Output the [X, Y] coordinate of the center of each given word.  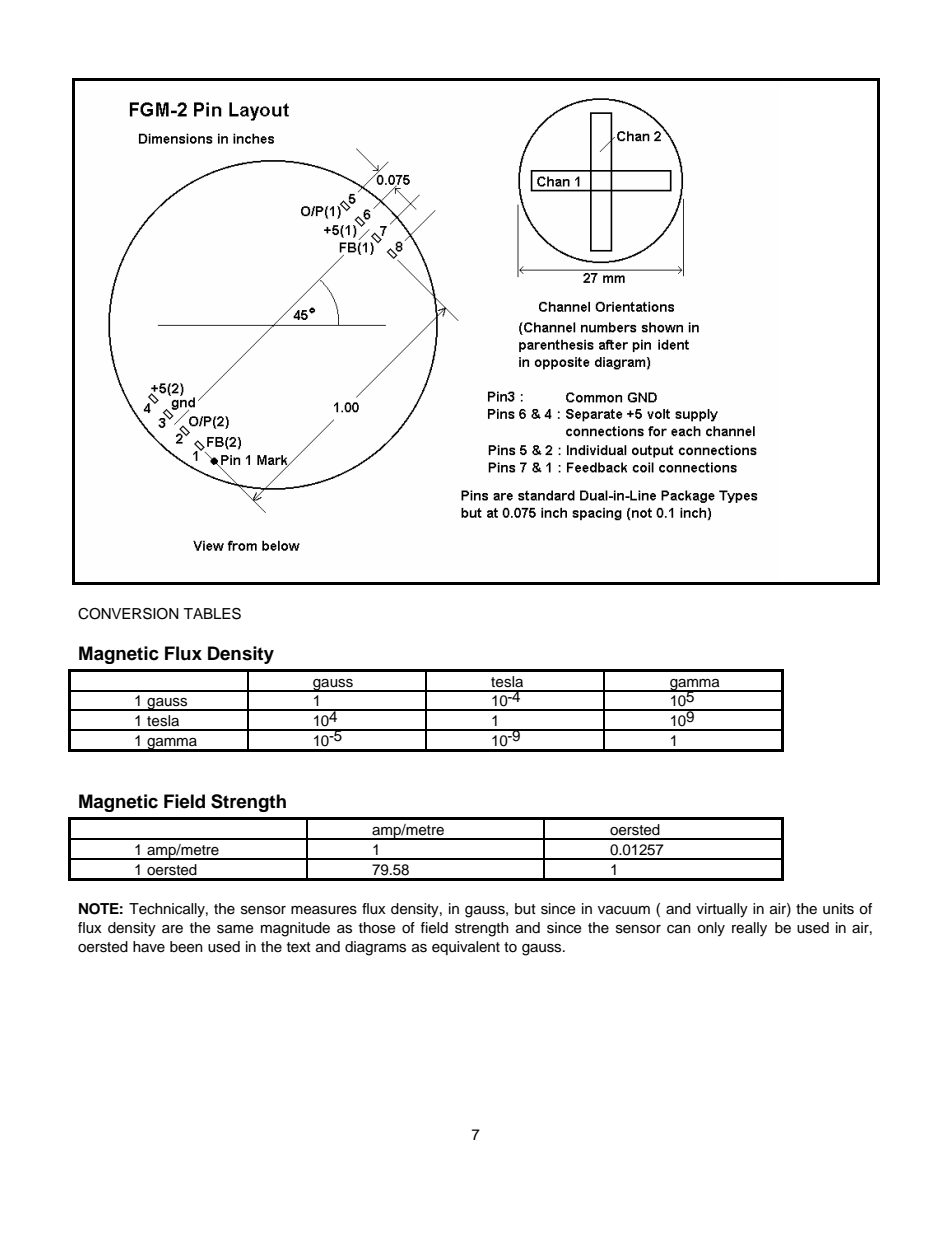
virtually [722, 910]
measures [324, 910]
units [838, 909]
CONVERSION [128, 614]
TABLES [212, 614]
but [525, 909]
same [235, 929]
